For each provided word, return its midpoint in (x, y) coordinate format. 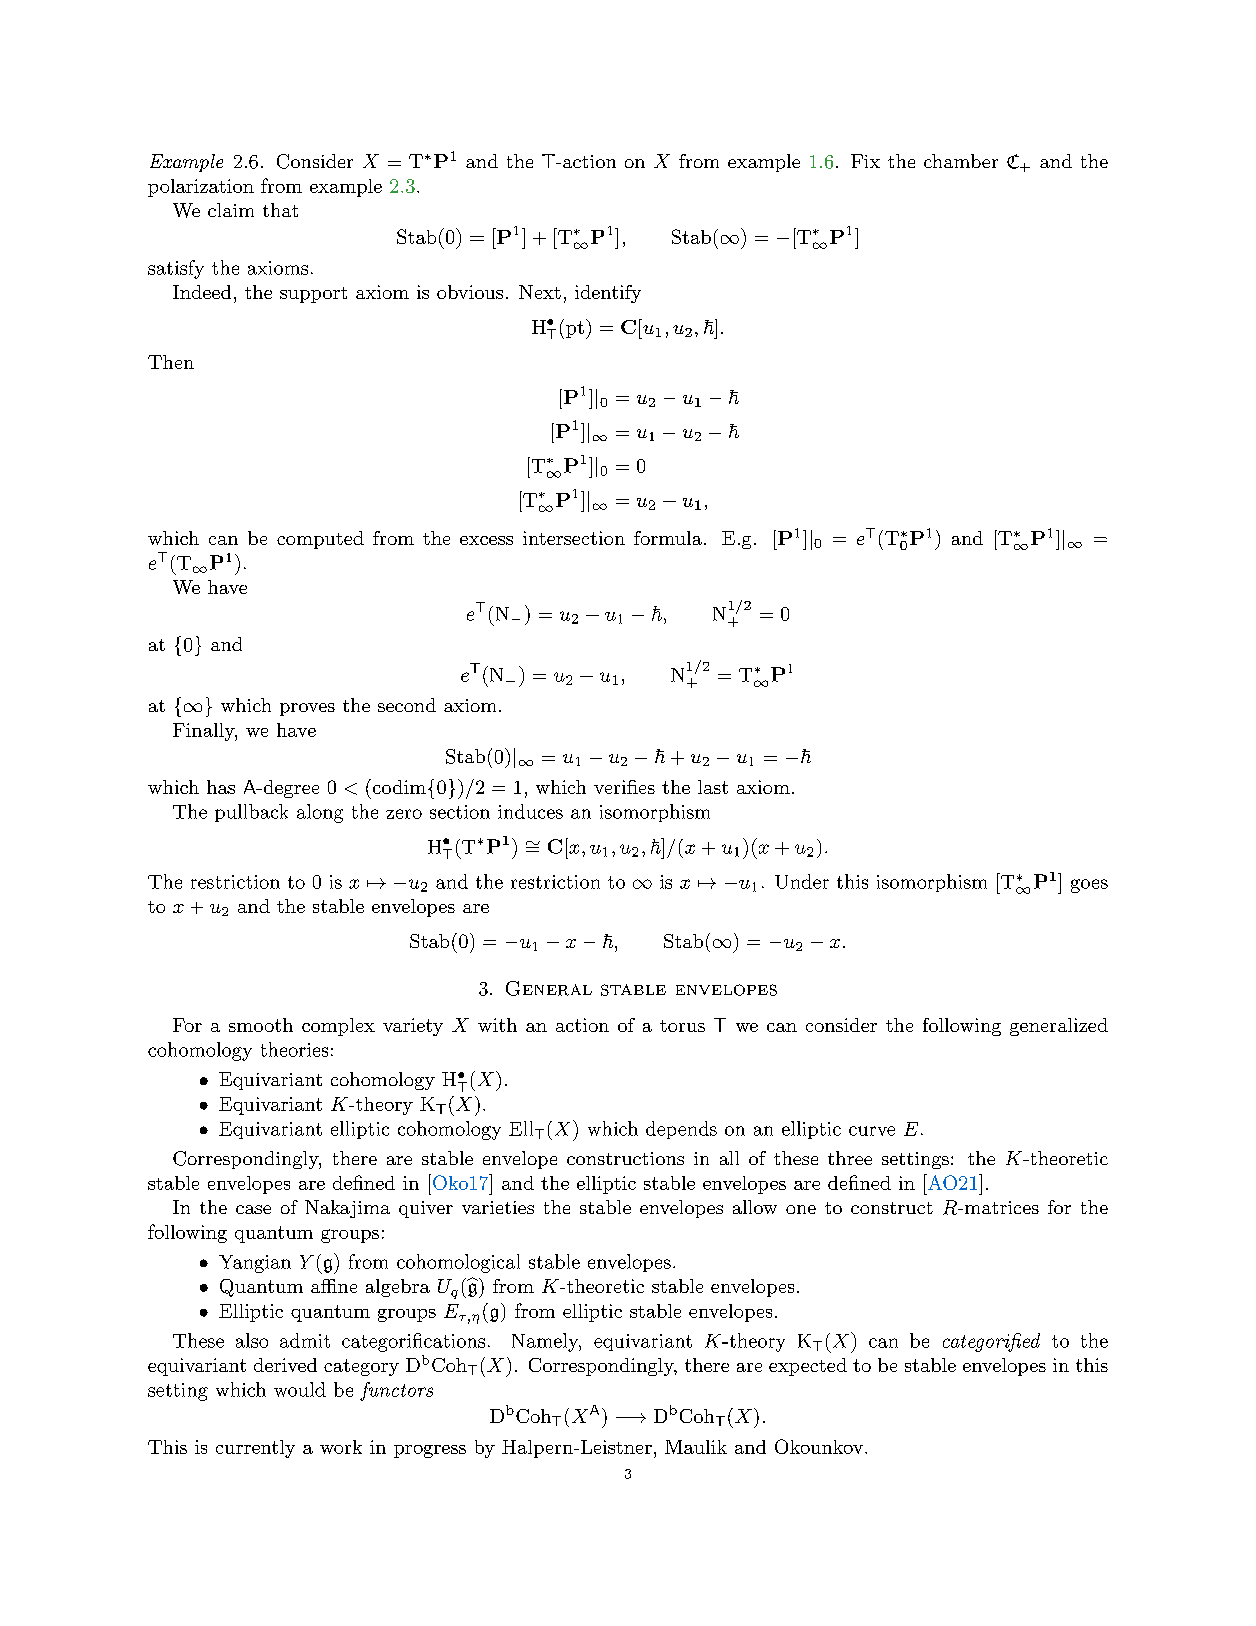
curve (872, 1131)
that (280, 210)
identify (608, 294)
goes (1089, 886)
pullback (251, 813)
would (300, 1389)
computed (320, 540)
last (713, 787)
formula (668, 538)
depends (681, 1130)
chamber (961, 161)
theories (294, 1049)
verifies (624, 787)
